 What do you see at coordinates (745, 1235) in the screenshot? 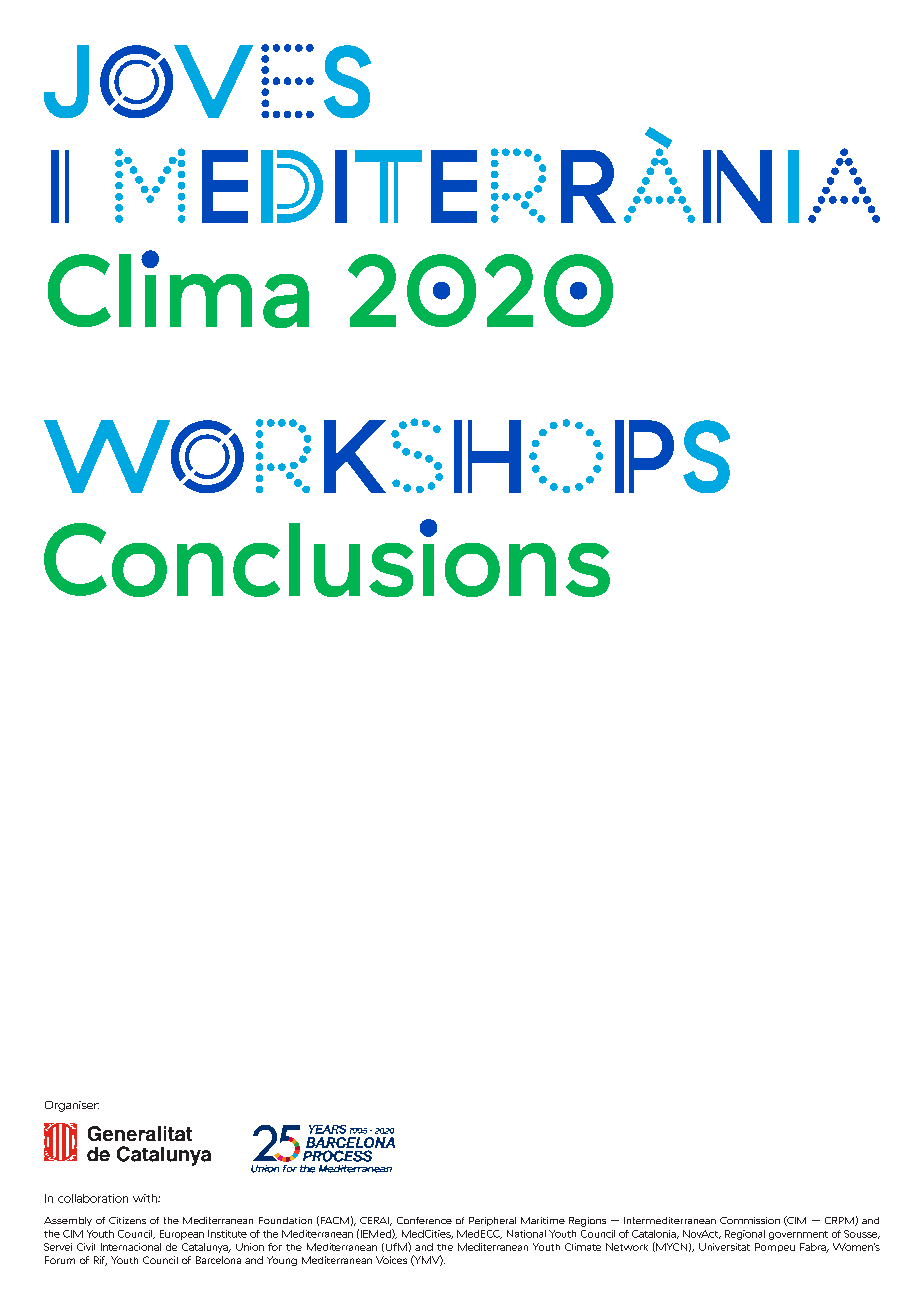
I see `Regional` at bounding box center [745, 1235].
